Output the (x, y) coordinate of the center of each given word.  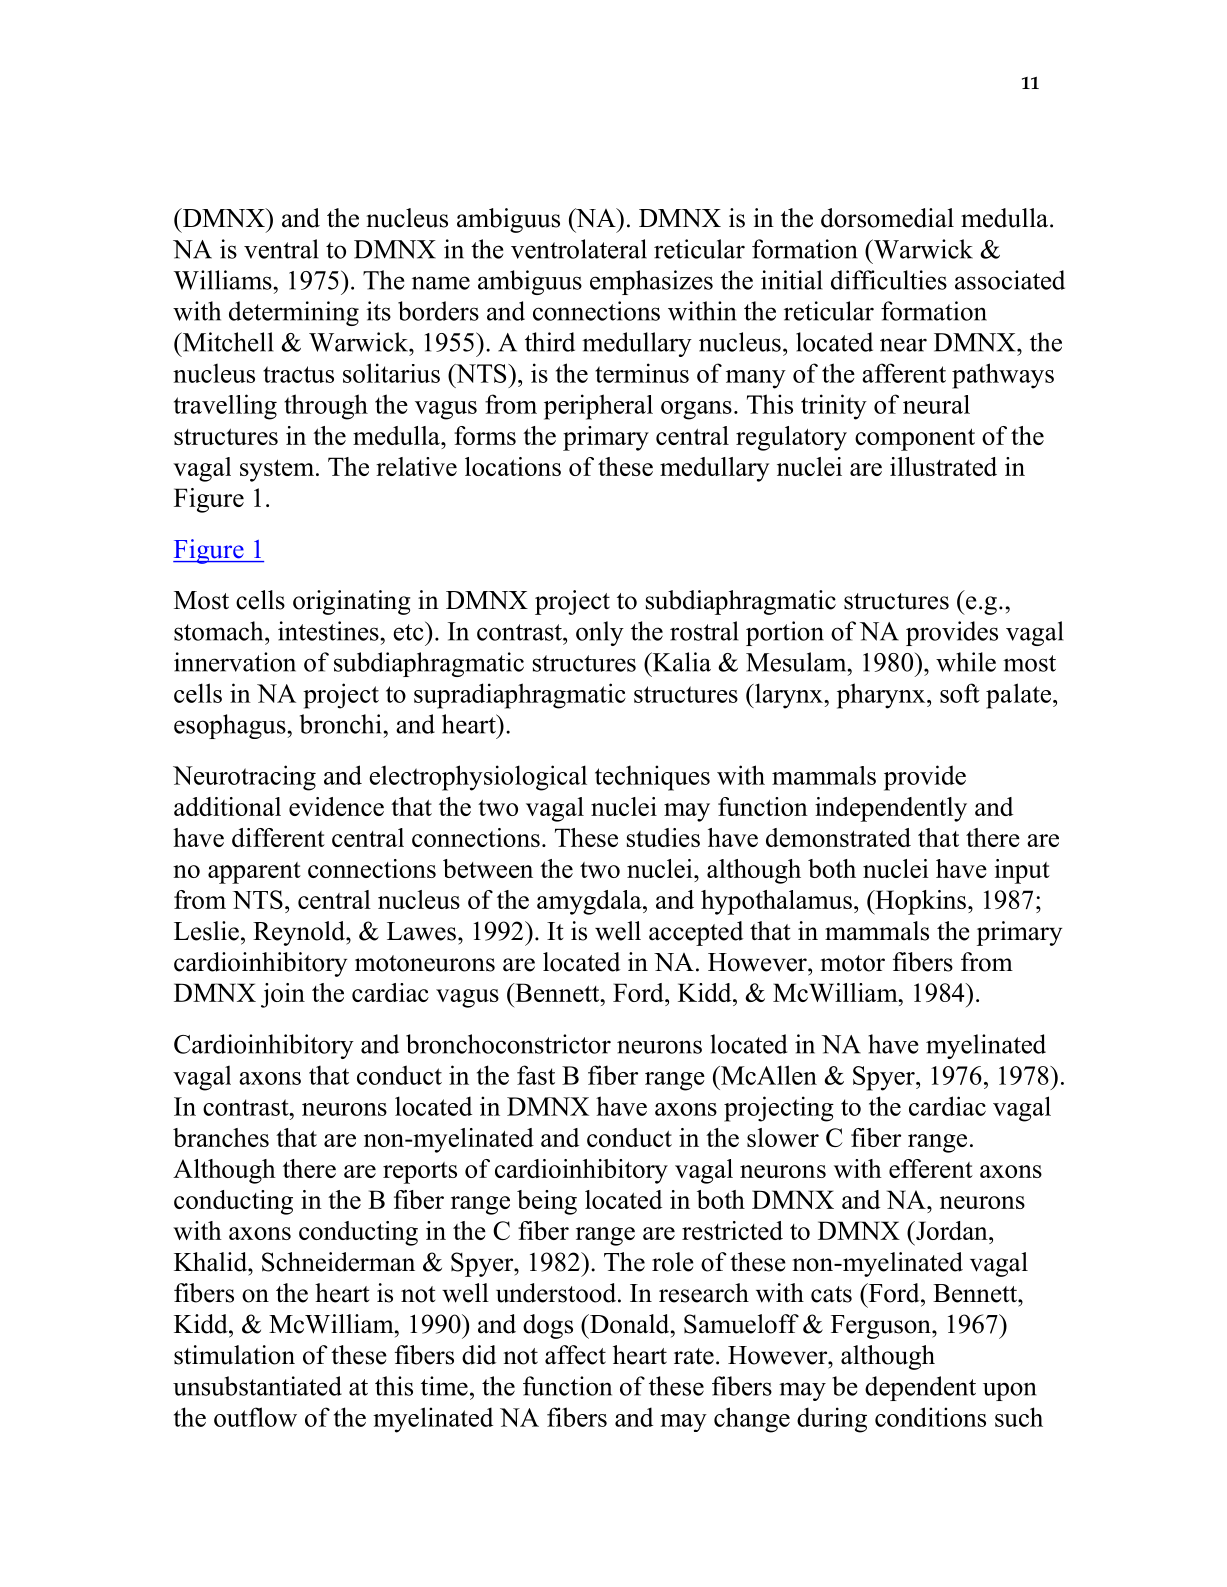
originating (351, 602)
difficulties (889, 280)
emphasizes (651, 282)
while (966, 662)
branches (221, 1137)
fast (536, 1075)
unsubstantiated (257, 1386)
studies (663, 837)
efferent (931, 1168)
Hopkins (919, 902)
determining (294, 313)
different (278, 837)
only (600, 633)
